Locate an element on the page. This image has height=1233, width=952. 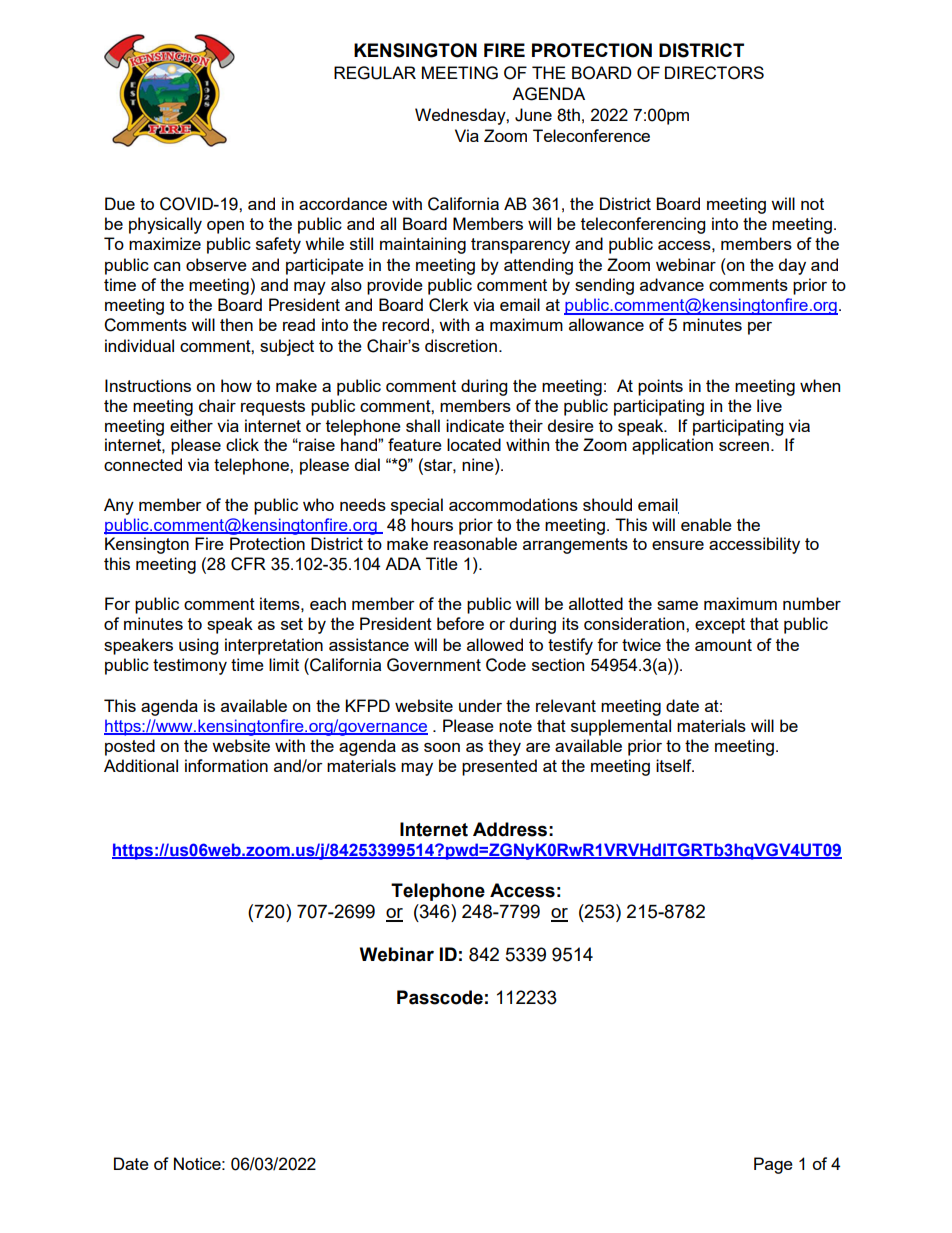
except is located at coordinates (720, 626).
